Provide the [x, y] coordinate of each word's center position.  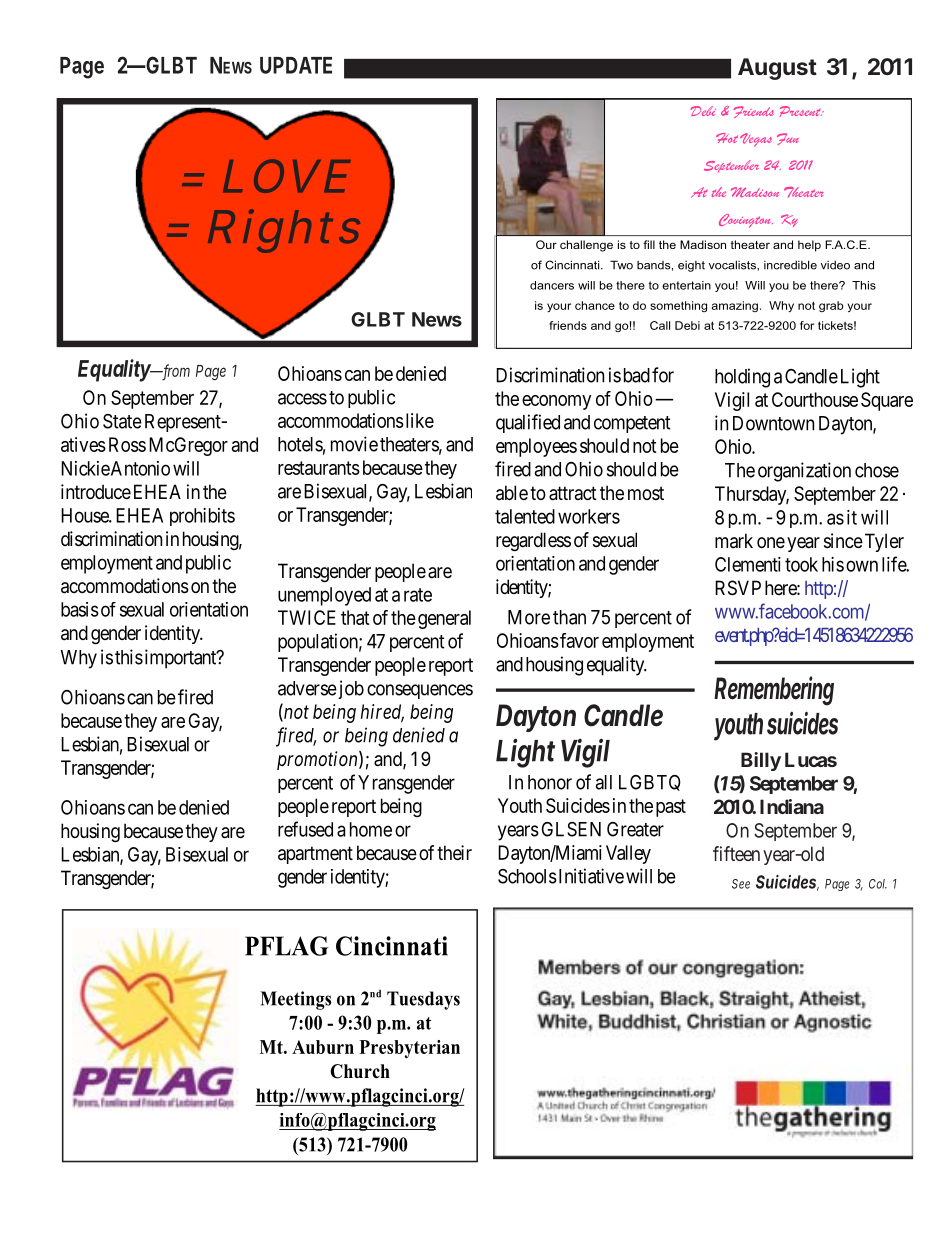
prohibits [202, 517]
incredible [790, 265]
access [302, 399]
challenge [586, 246]
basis [80, 609]
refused [305, 829]
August [777, 69]
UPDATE [296, 65]
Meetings [295, 1000]
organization [804, 472]
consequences [420, 691]
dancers [552, 285]
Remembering [774, 691]
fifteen [736, 853]
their [454, 852]
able [512, 493]
